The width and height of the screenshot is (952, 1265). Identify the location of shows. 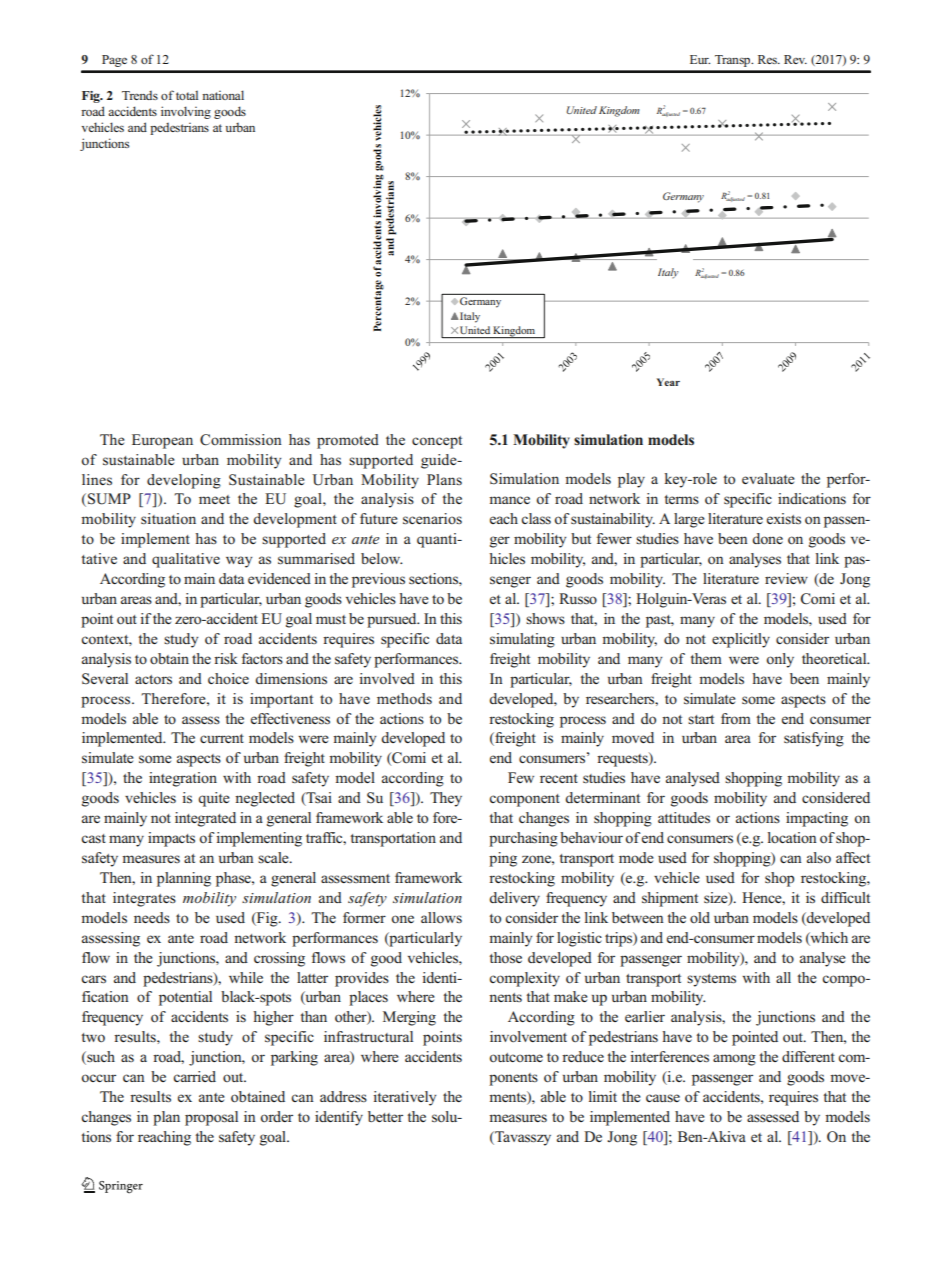
(545, 619).
